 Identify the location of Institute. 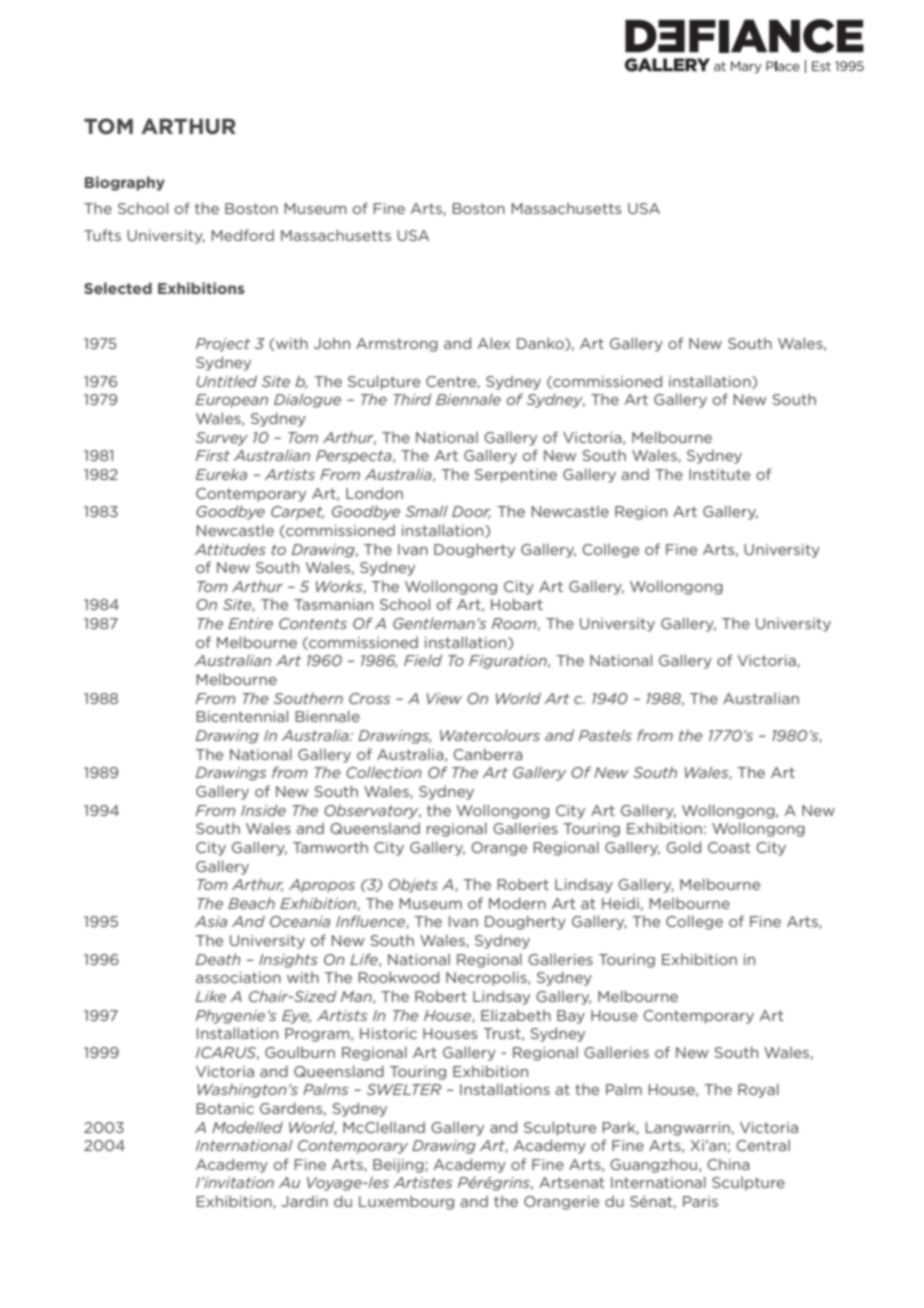
(719, 474).
